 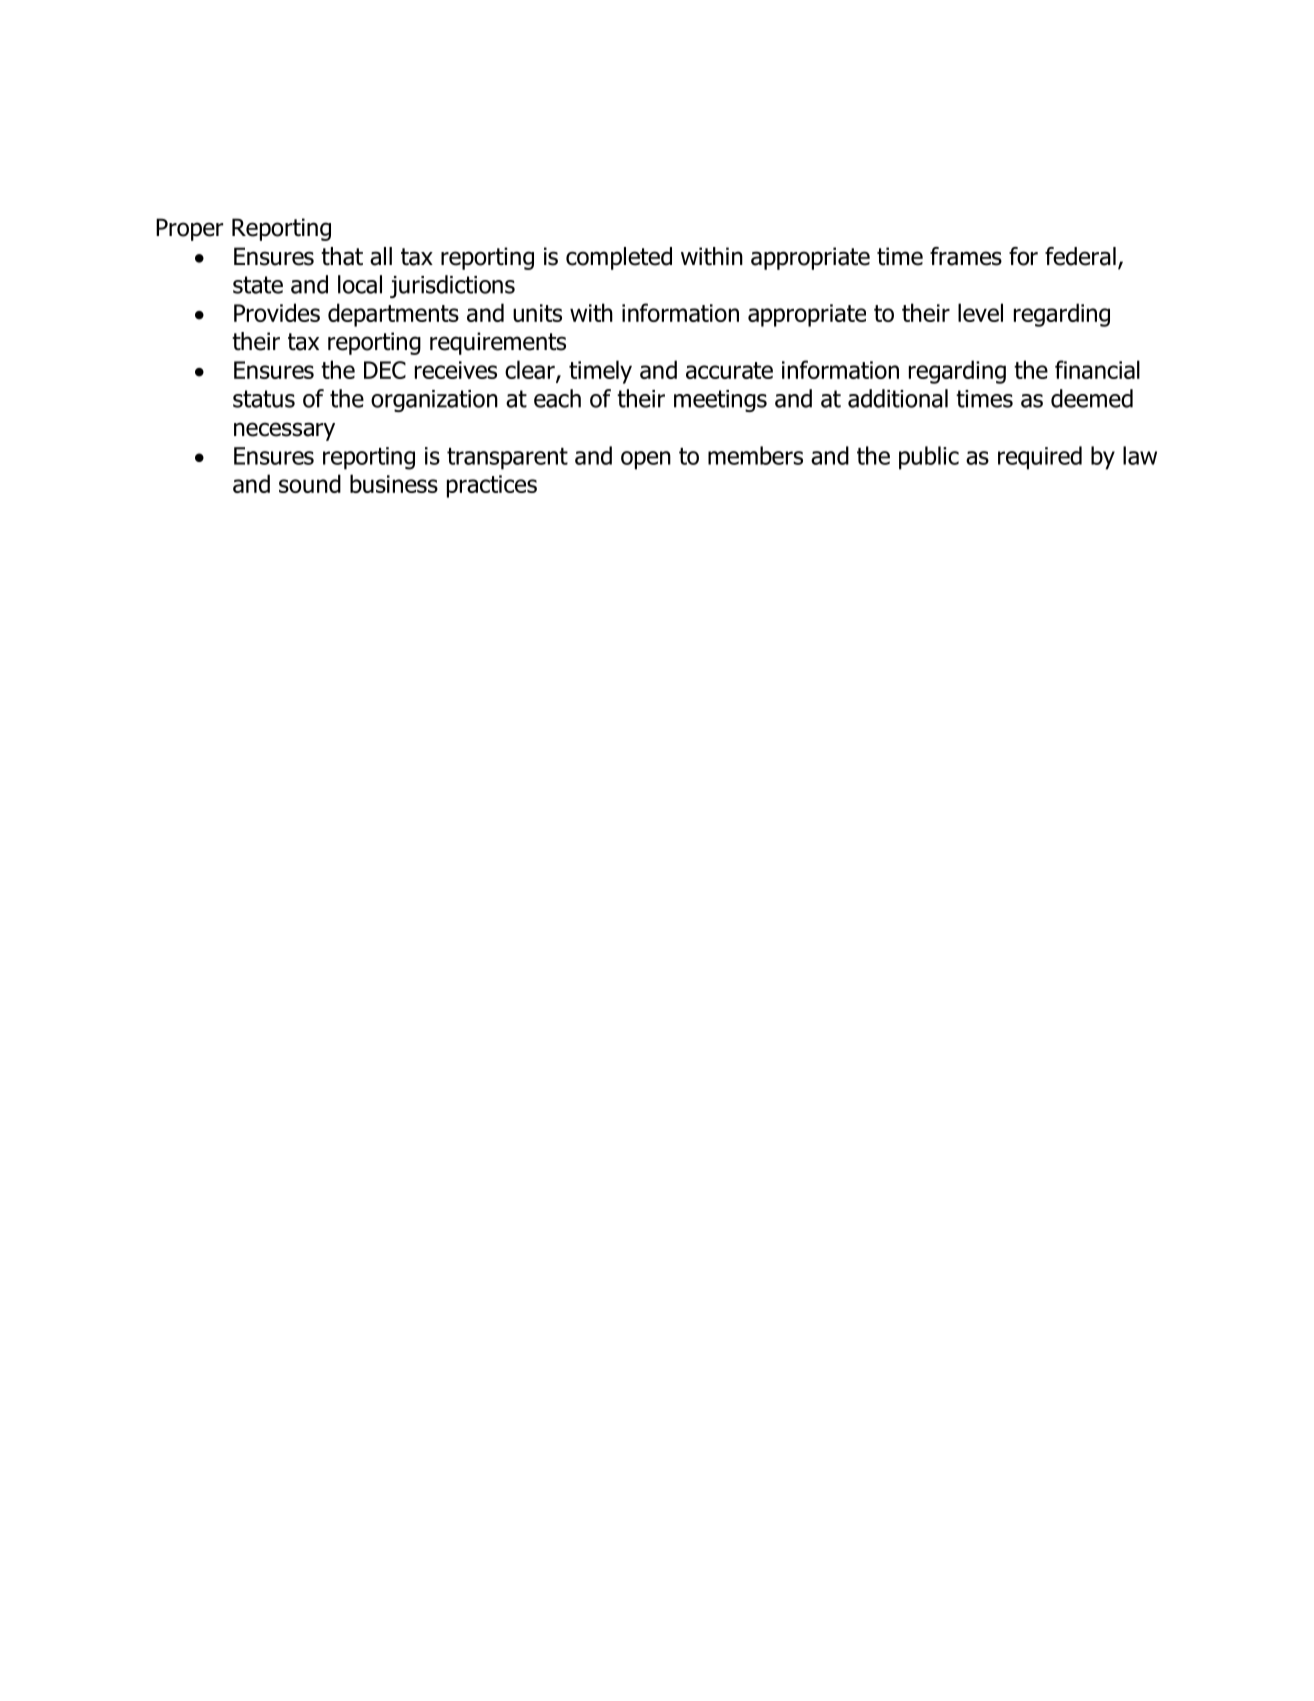 I want to click on sound, so click(x=310, y=483).
